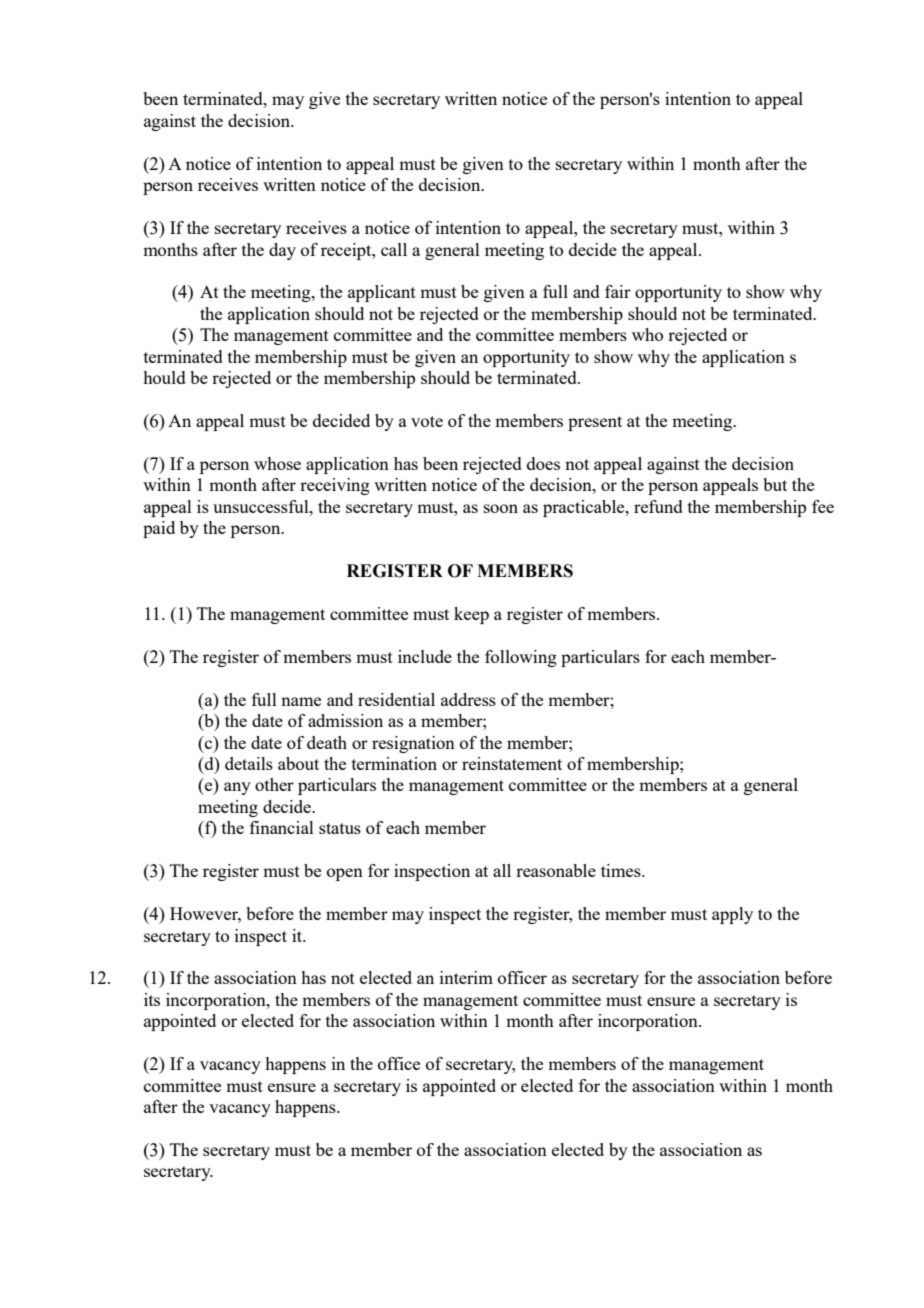 This page has width=924, height=1308. What do you see at coordinates (152, 999) in the page?
I see `its` at bounding box center [152, 999].
